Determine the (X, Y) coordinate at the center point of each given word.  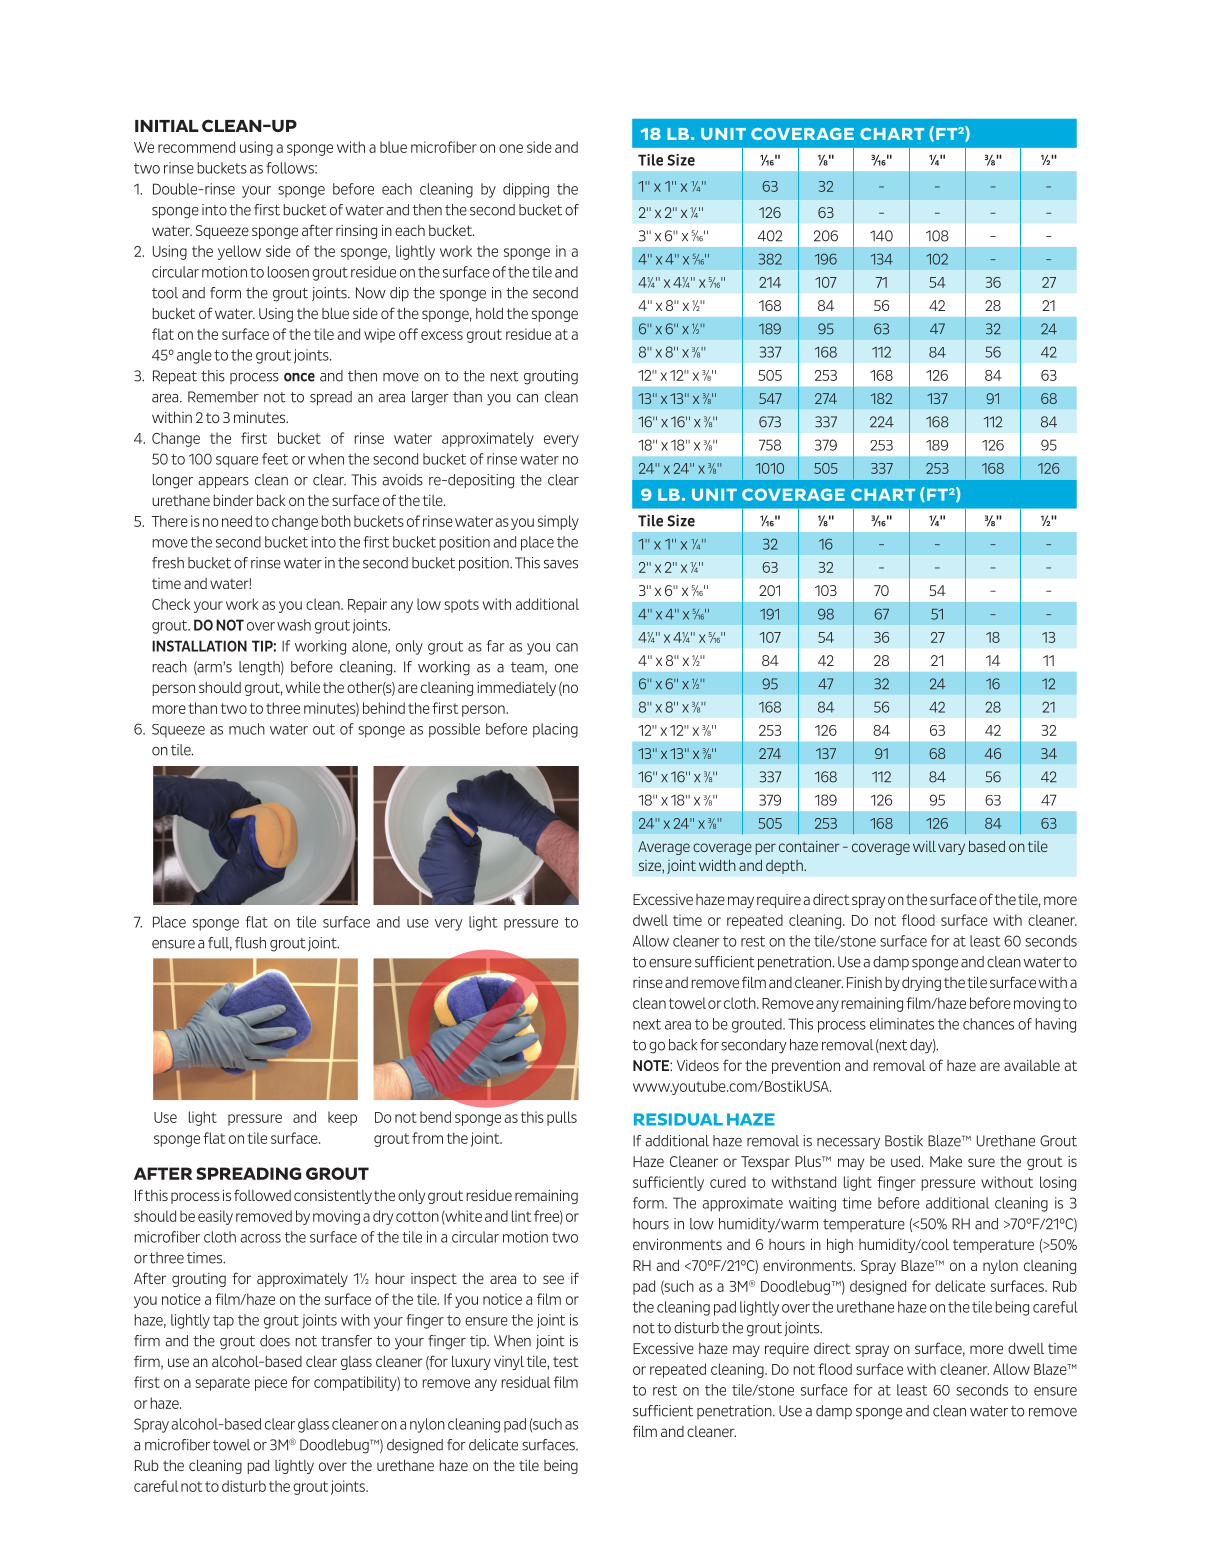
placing (555, 730)
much (247, 729)
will (924, 846)
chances (988, 1024)
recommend (196, 147)
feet (275, 459)
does (275, 1341)
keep (342, 1118)
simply (558, 522)
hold (489, 313)
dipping (526, 190)
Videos (698, 1065)
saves (561, 564)
